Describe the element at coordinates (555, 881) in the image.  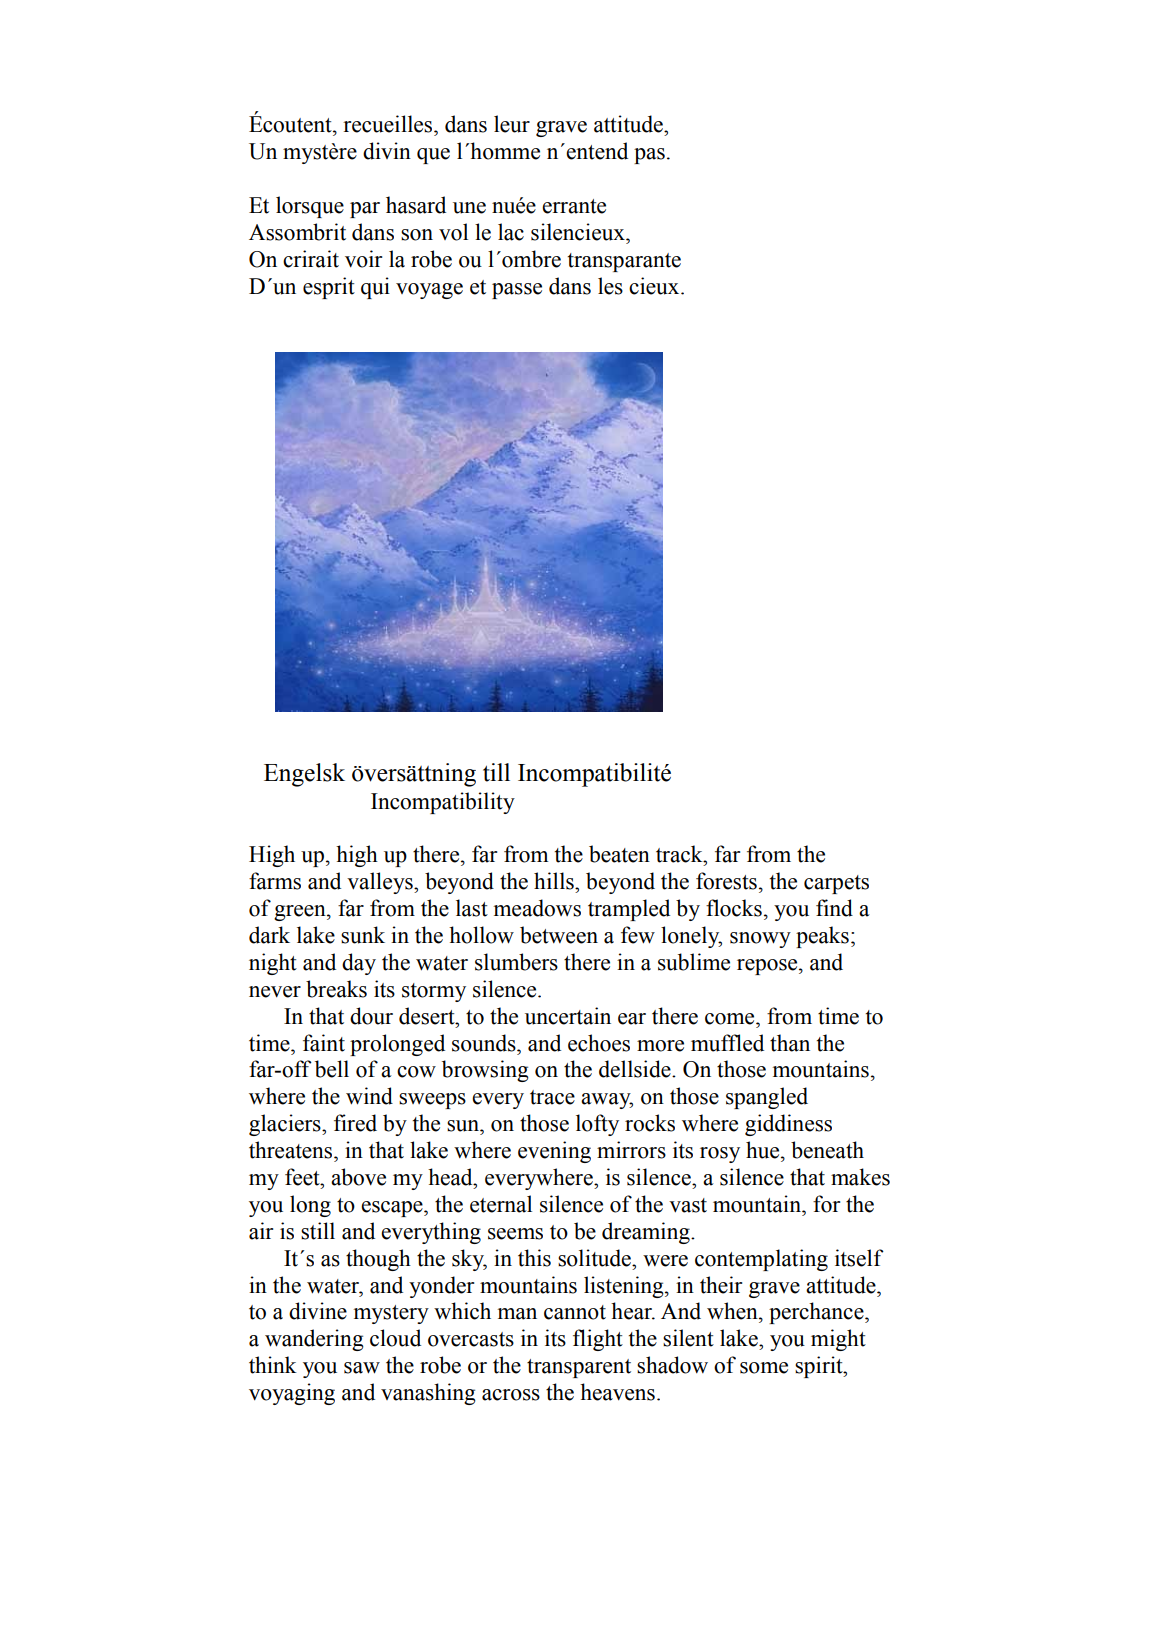
I see `hills` at that location.
